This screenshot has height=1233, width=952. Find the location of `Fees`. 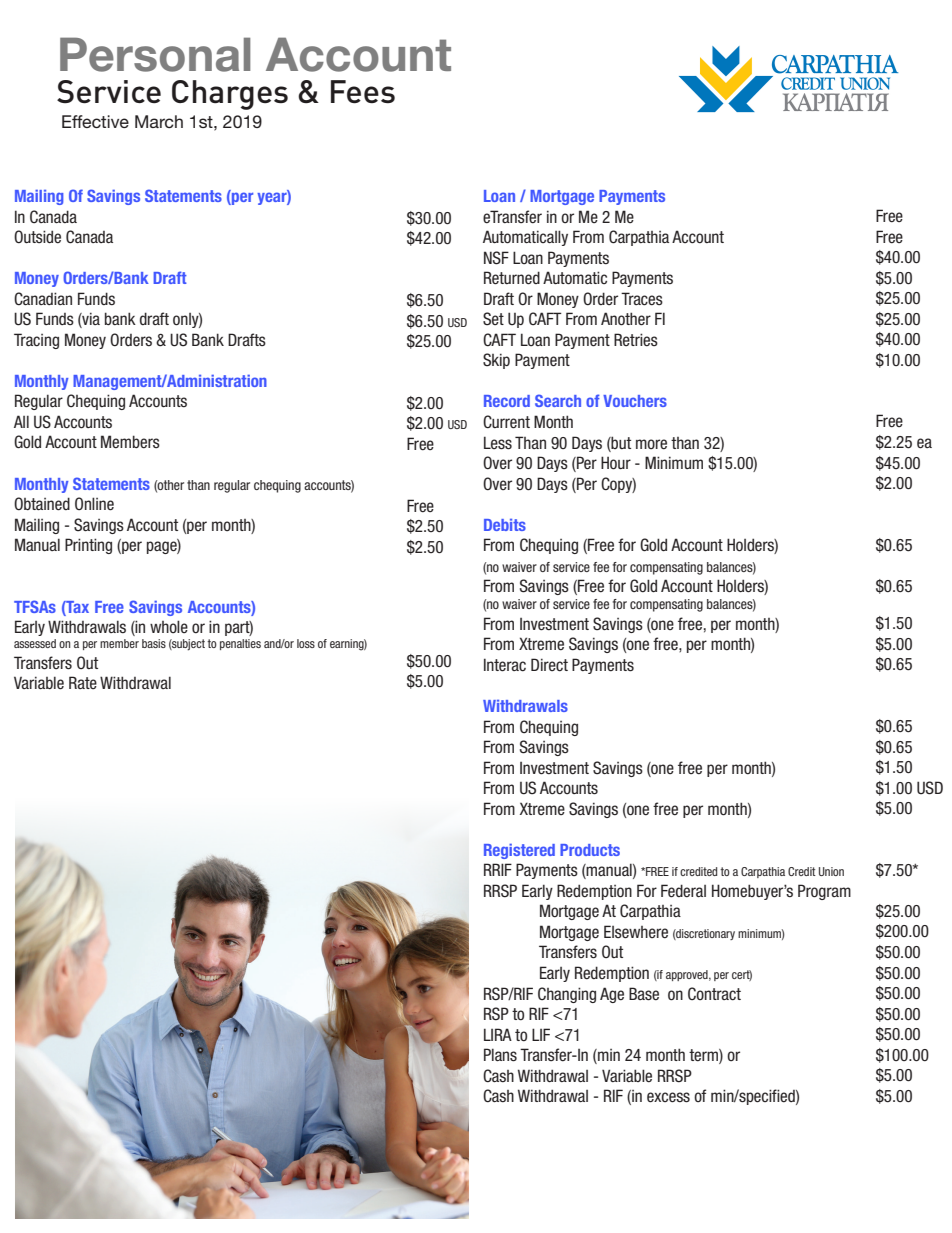

Fees is located at coordinates (363, 91).
